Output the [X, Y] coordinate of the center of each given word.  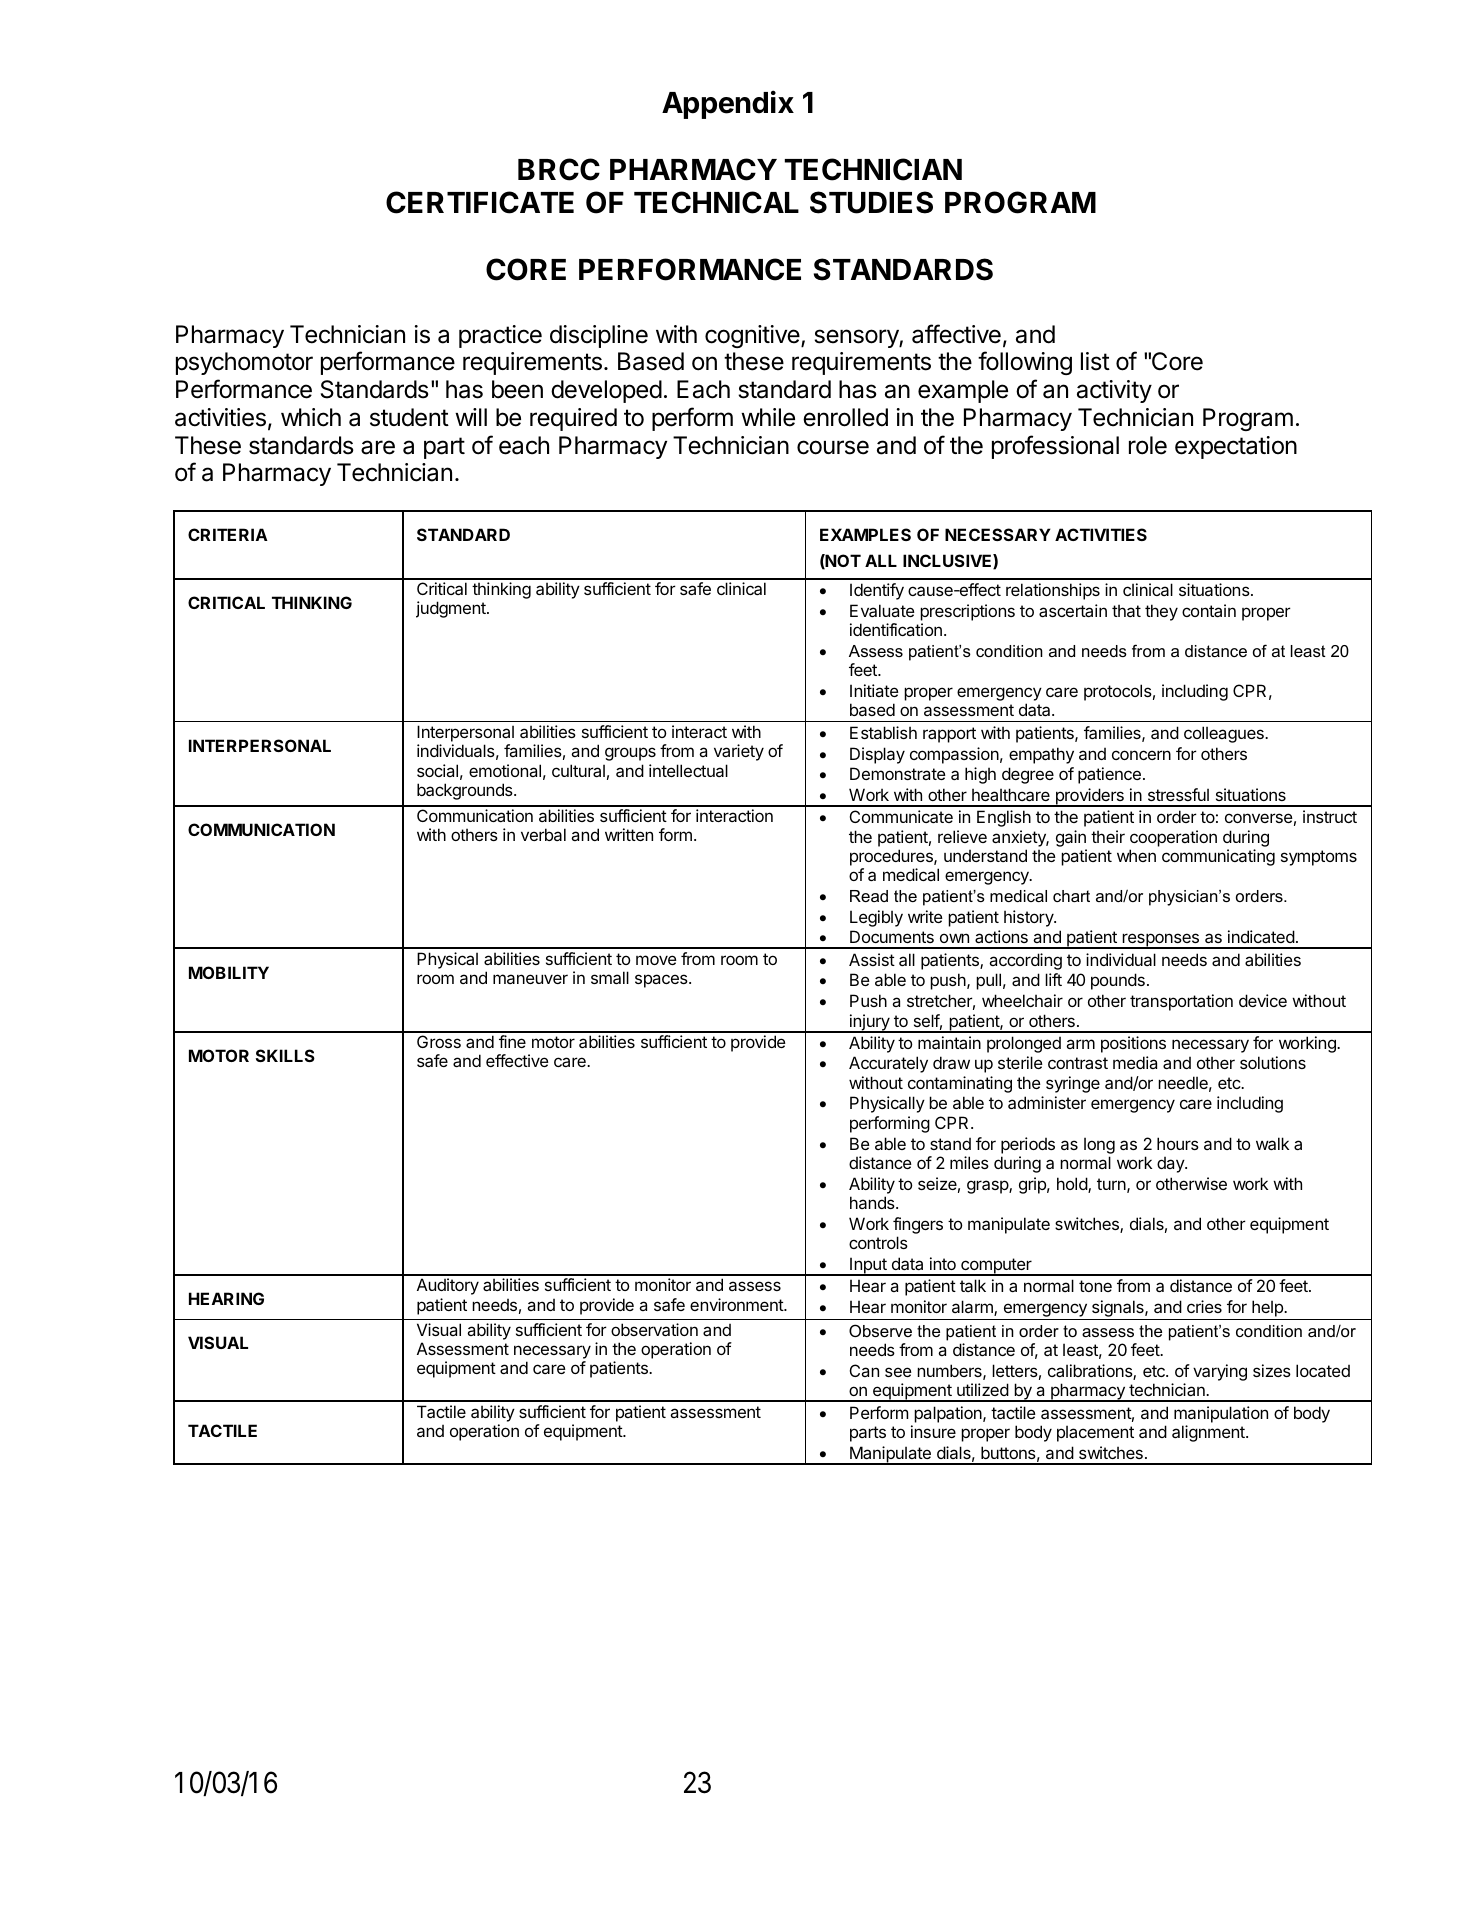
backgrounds [466, 791]
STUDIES [871, 202]
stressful [1178, 794]
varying [1220, 1372]
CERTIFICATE [480, 202]
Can [864, 1370]
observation [654, 1329]
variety [739, 752]
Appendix [728, 104]
